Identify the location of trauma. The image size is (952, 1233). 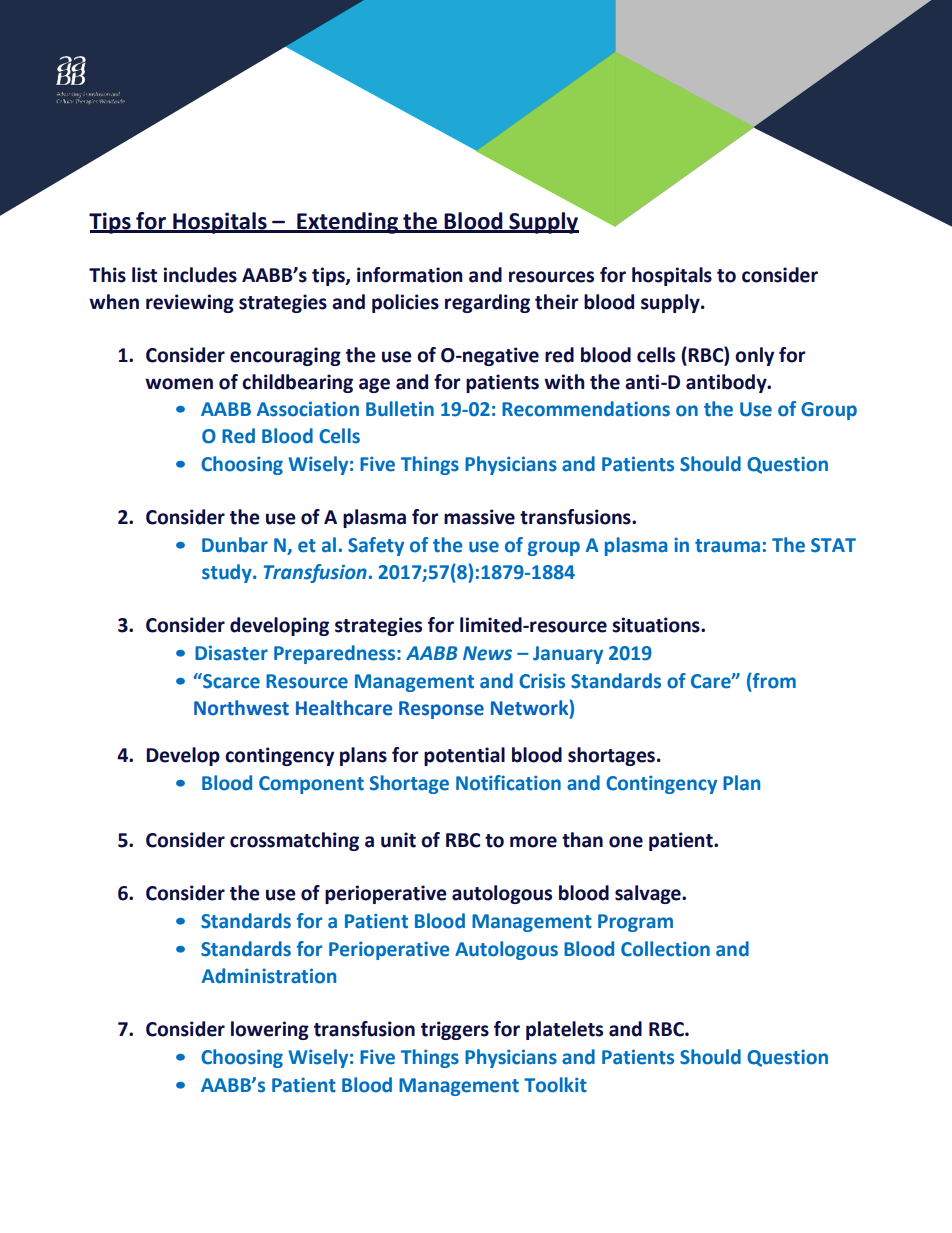
(727, 546).
